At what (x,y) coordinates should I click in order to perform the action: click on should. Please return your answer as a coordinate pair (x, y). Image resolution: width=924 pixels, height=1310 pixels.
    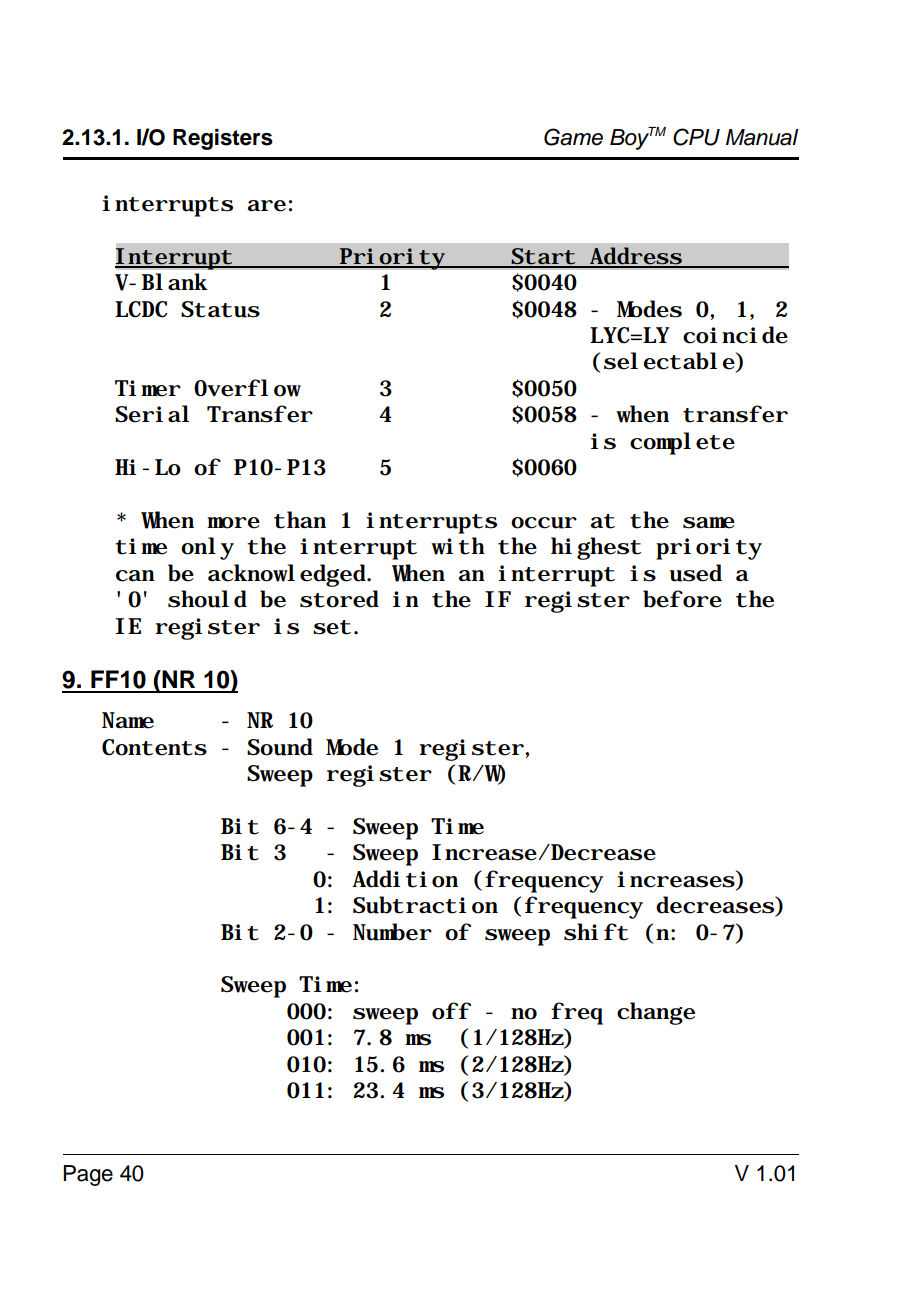
    Looking at the image, I should click on (207, 599).
